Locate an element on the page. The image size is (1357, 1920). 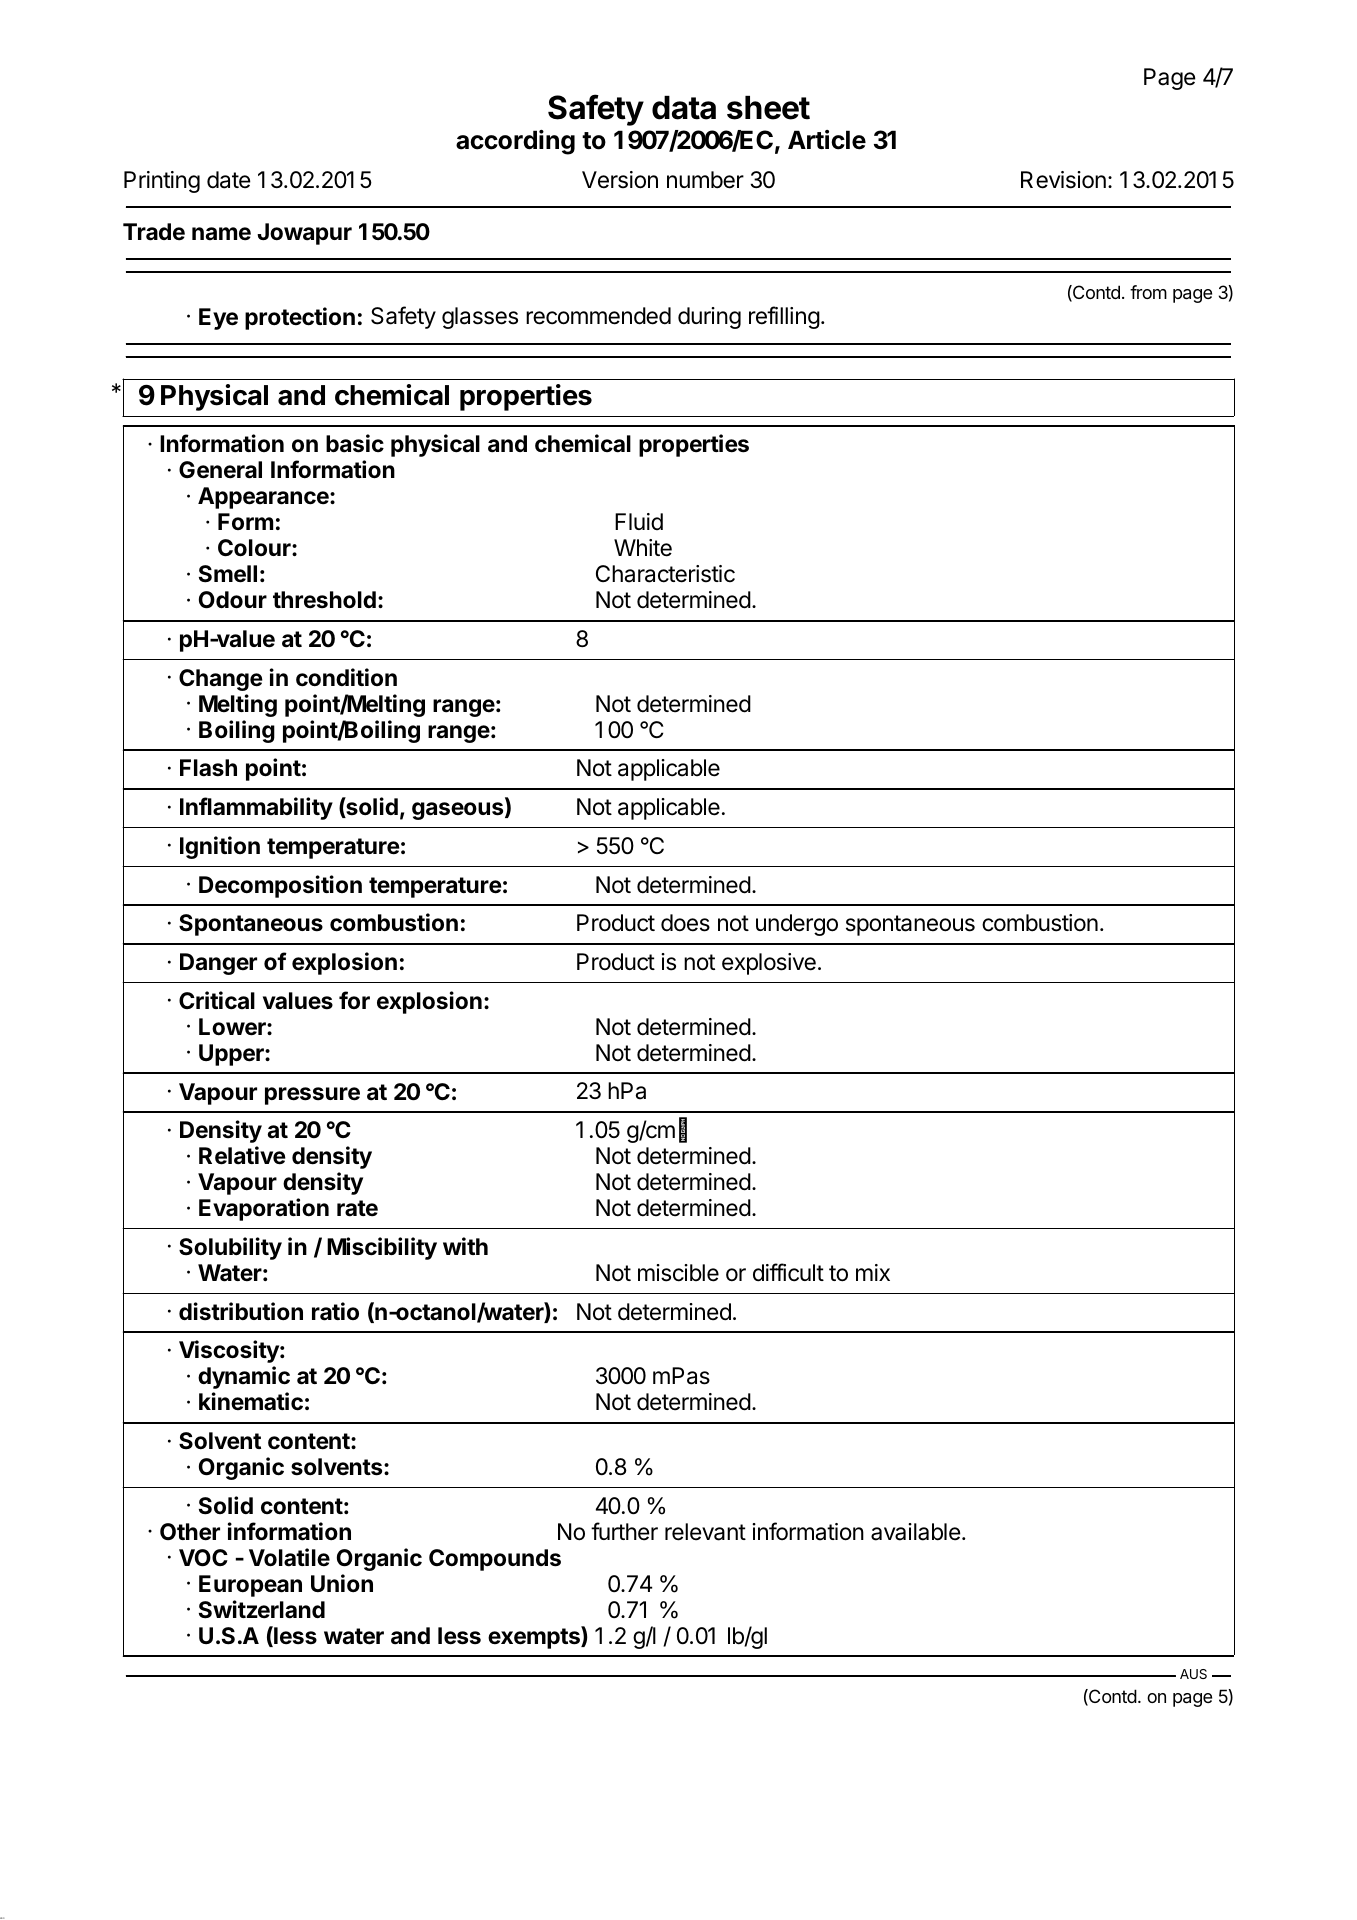
date is located at coordinates (228, 180).
